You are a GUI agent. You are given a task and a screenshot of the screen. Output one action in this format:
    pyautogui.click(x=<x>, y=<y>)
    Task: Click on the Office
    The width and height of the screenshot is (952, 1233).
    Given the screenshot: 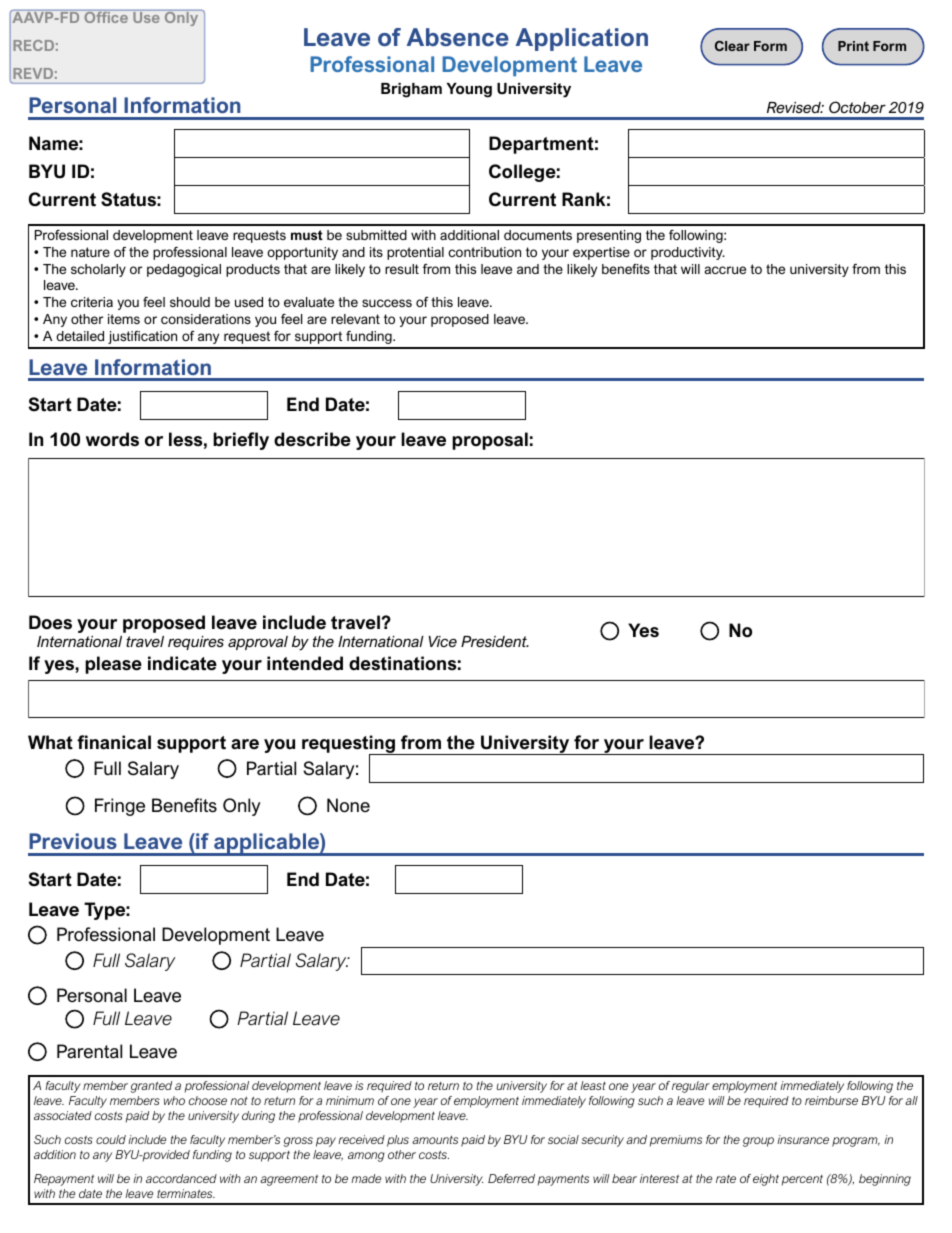 What is the action you would take?
    pyautogui.click(x=106, y=16)
